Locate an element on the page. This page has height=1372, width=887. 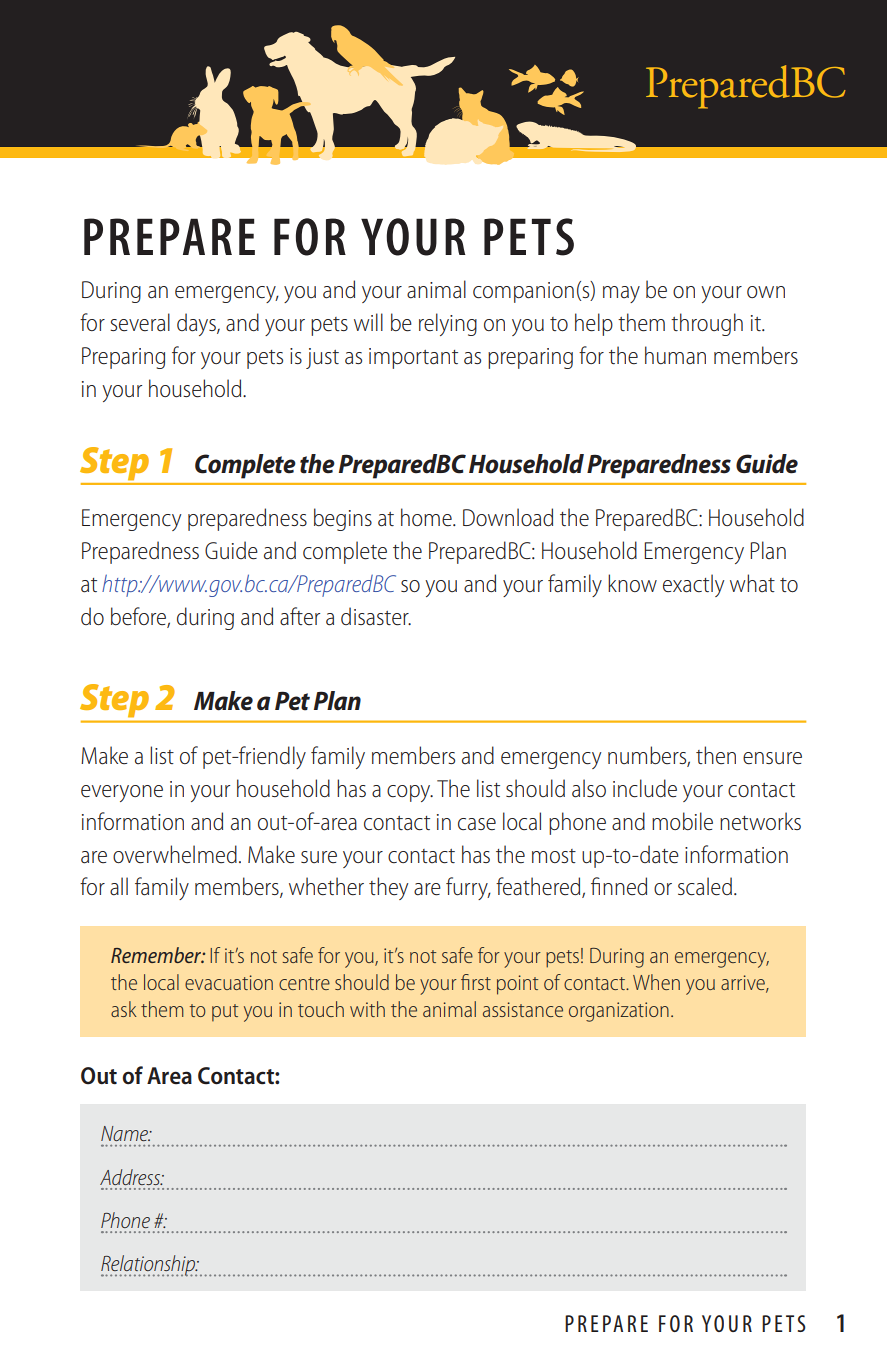
after is located at coordinates (300, 616).
